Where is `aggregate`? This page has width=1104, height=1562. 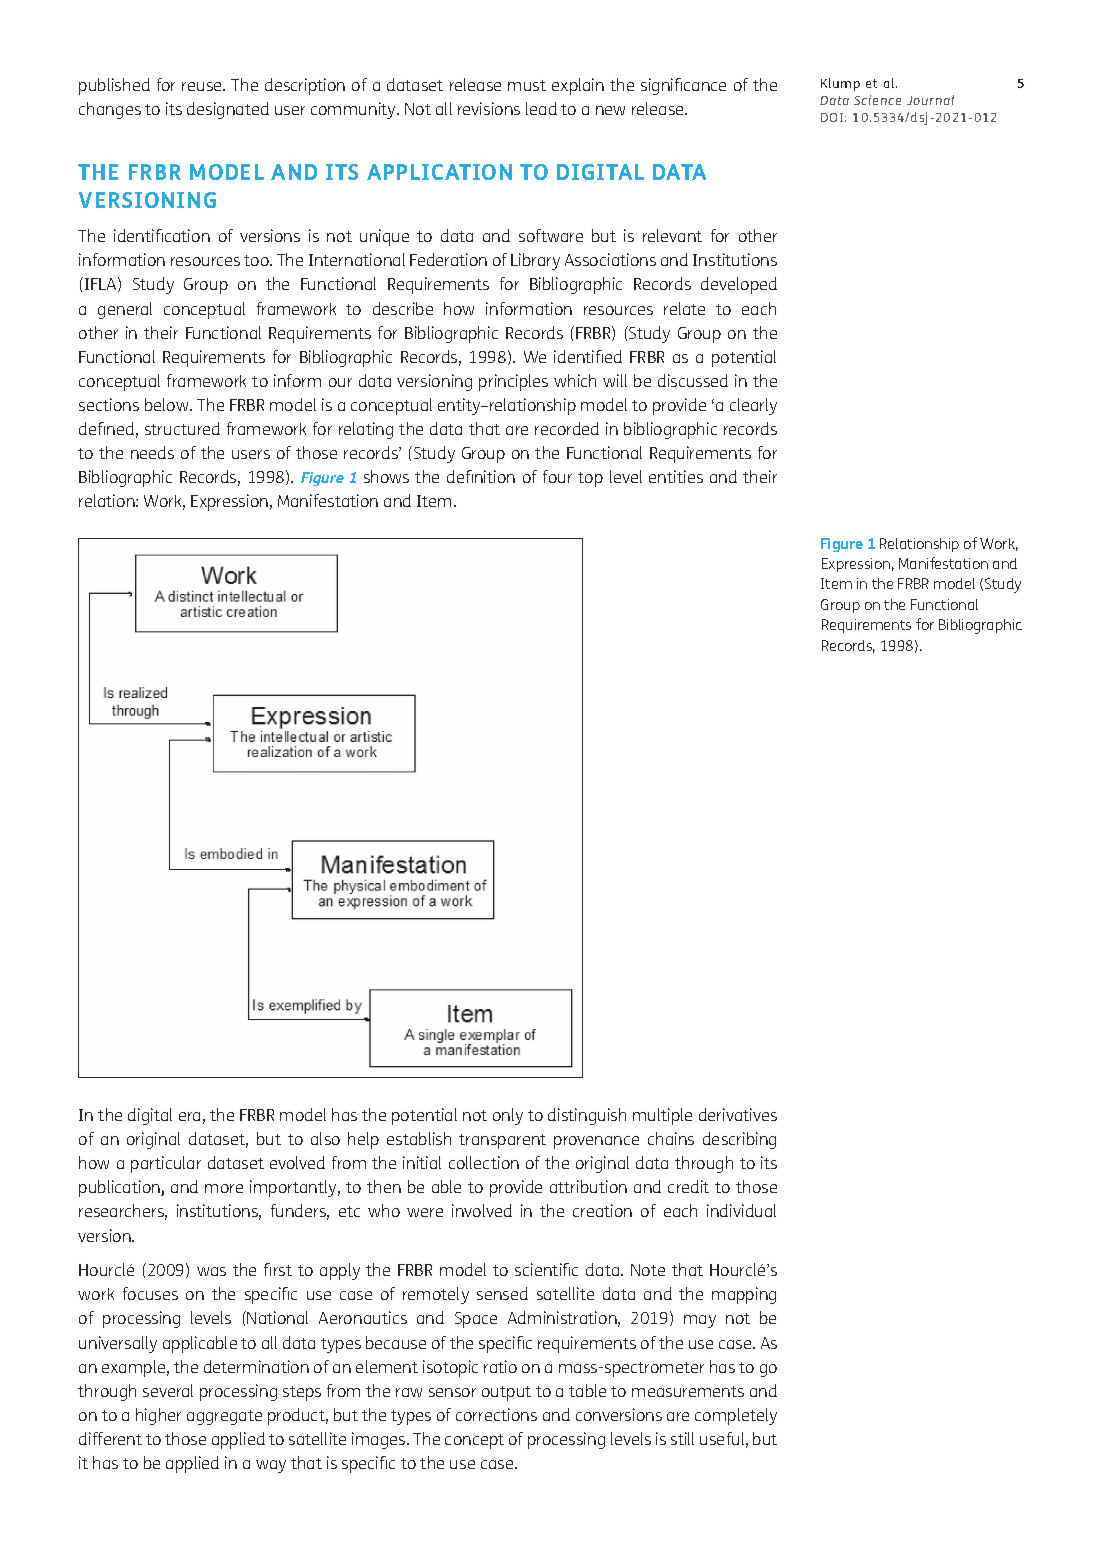
aggregate is located at coordinates (224, 1417).
